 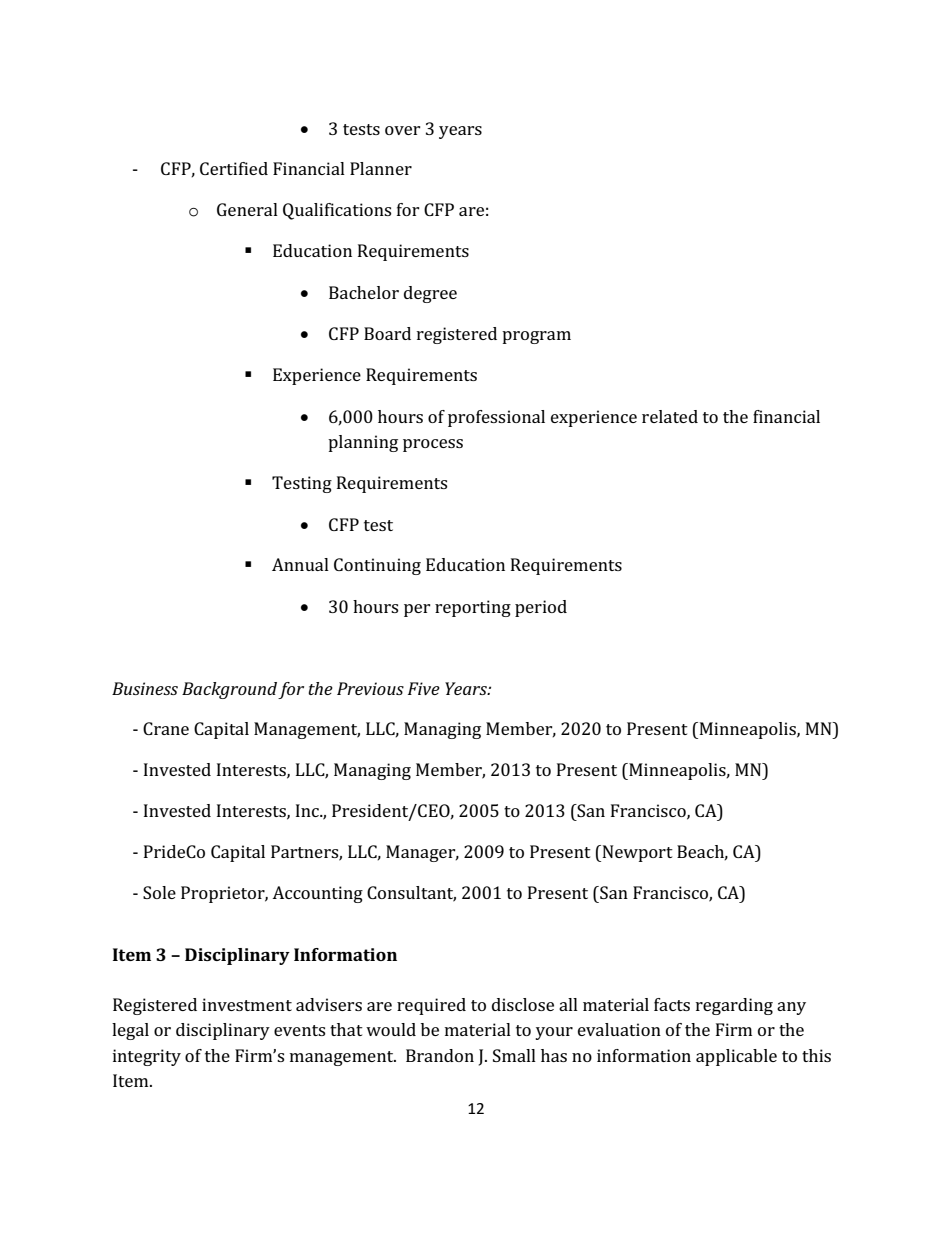 What do you see at coordinates (247, 1004) in the image?
I see `investment` at bounding box center [247, 1004].
